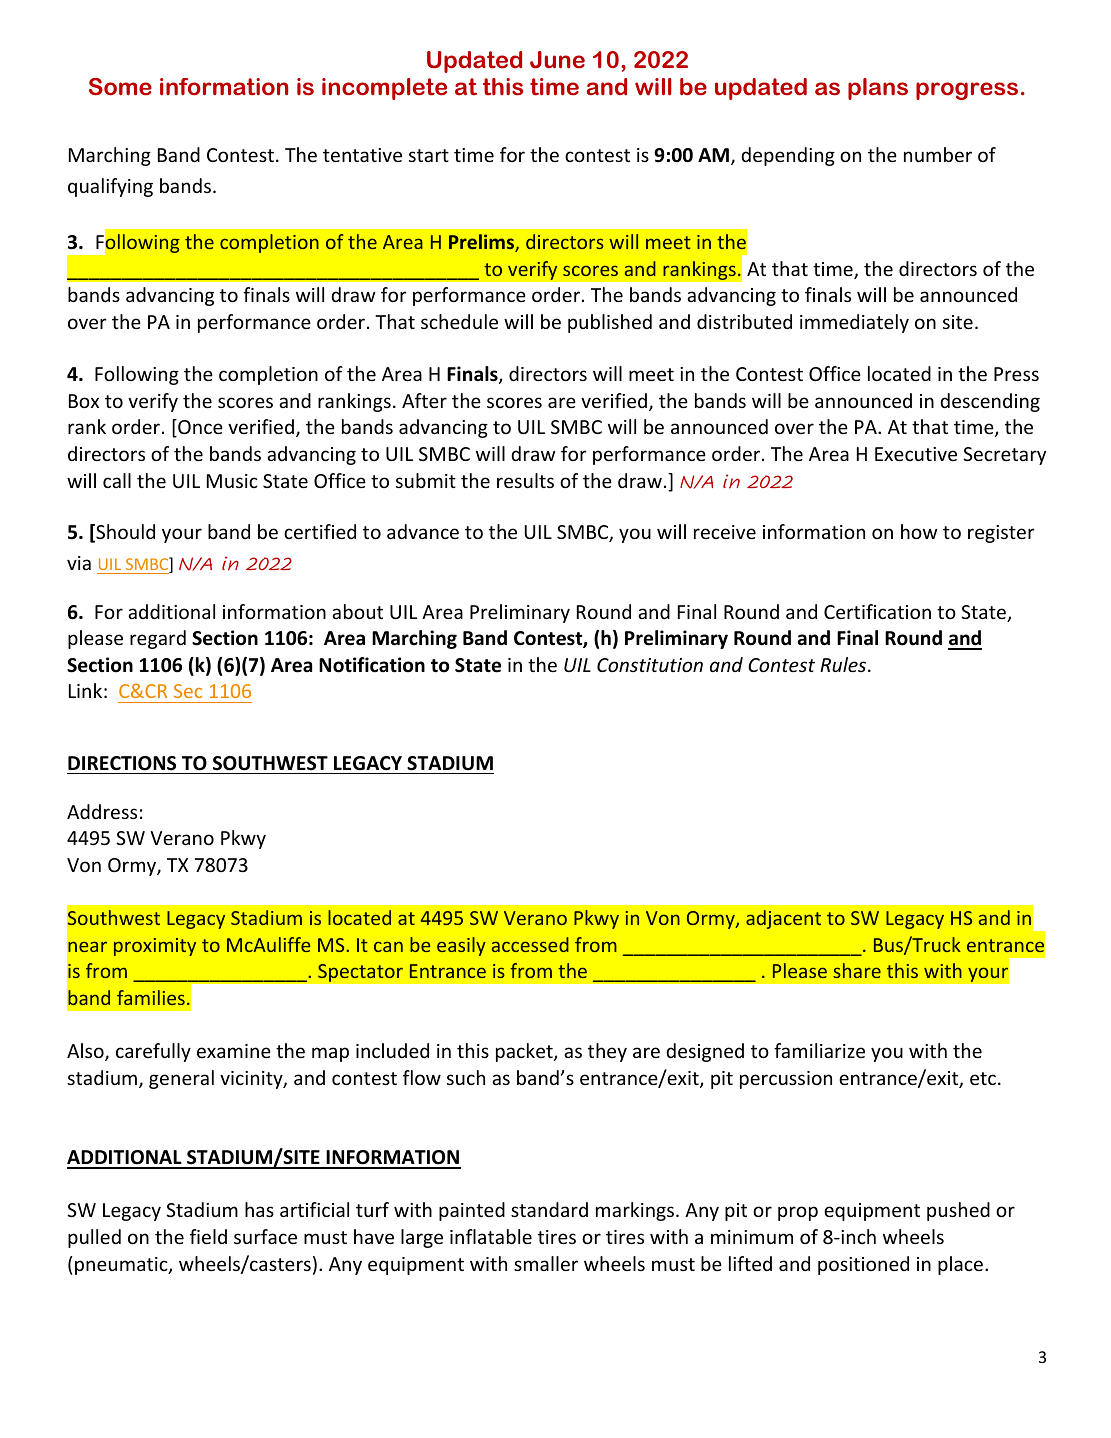  I want to click on Some, so click(120, 87).
